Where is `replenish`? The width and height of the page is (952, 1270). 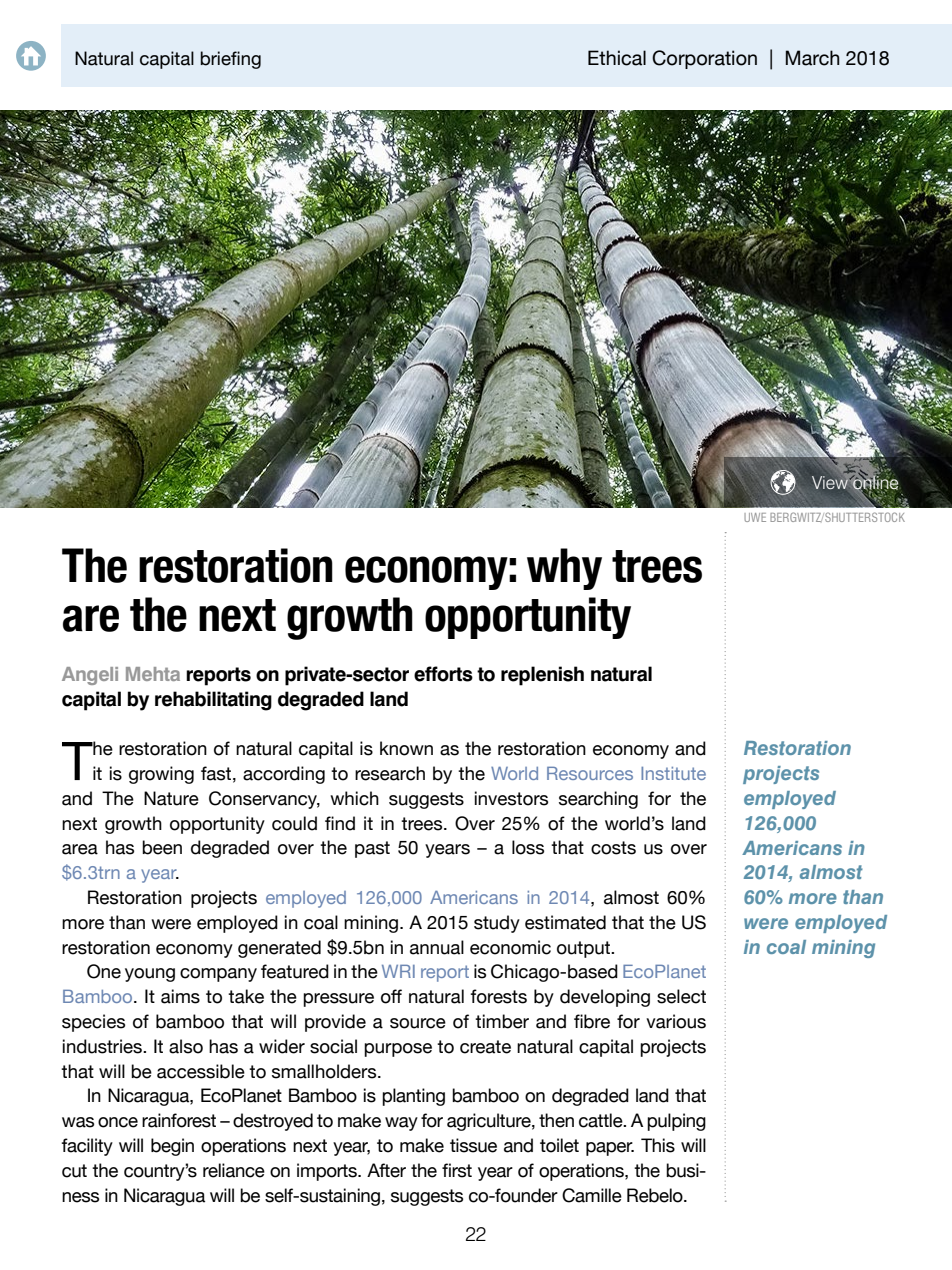 replenish is located at coordinates (542, 676).
